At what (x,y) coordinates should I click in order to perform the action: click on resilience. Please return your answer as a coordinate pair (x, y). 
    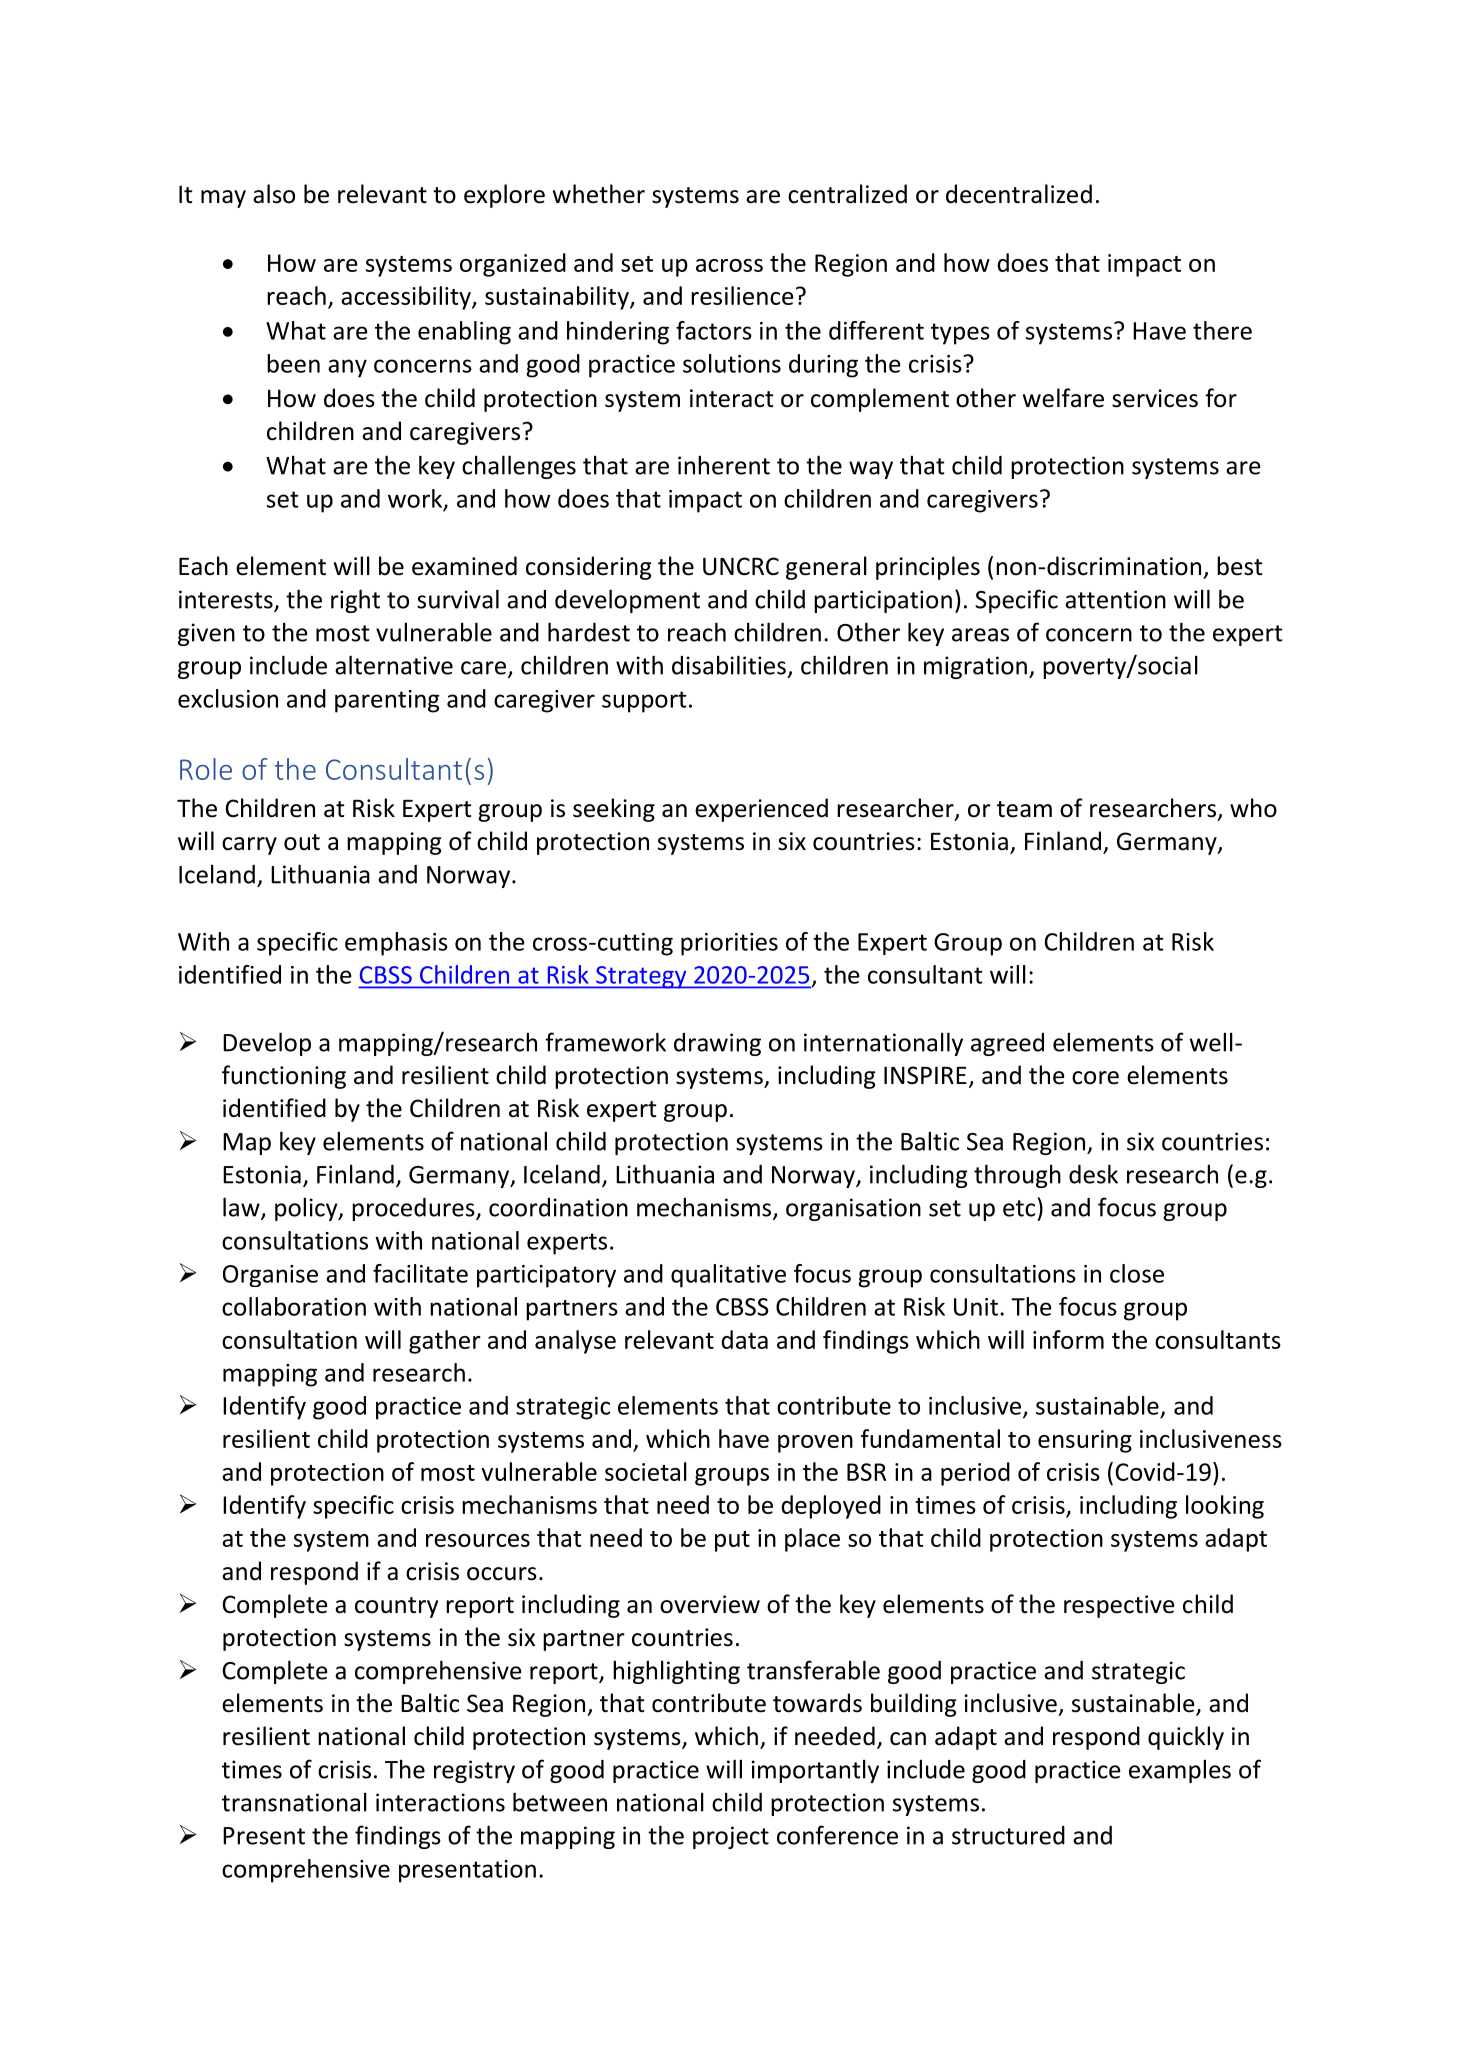
    Looking at the image, I should click on (742, 295).
